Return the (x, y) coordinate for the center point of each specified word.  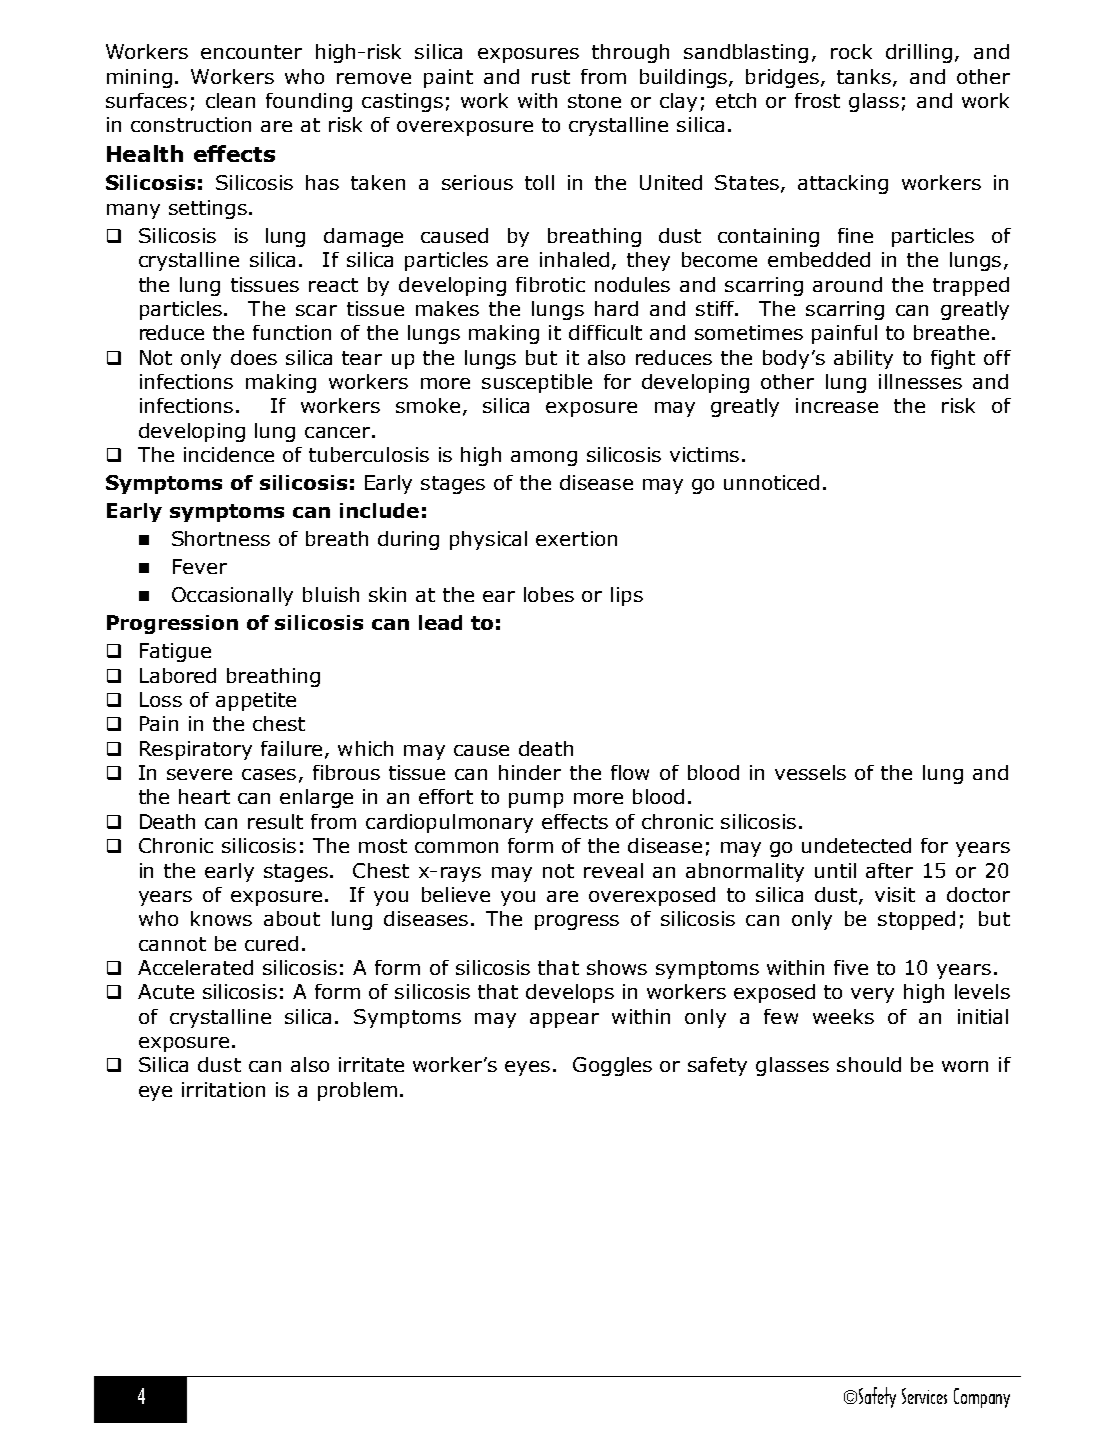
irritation (223, 1089)
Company (982, 1398)
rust (551, 77)
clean (230, 100)
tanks (864, 76)
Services (924, 1396)
